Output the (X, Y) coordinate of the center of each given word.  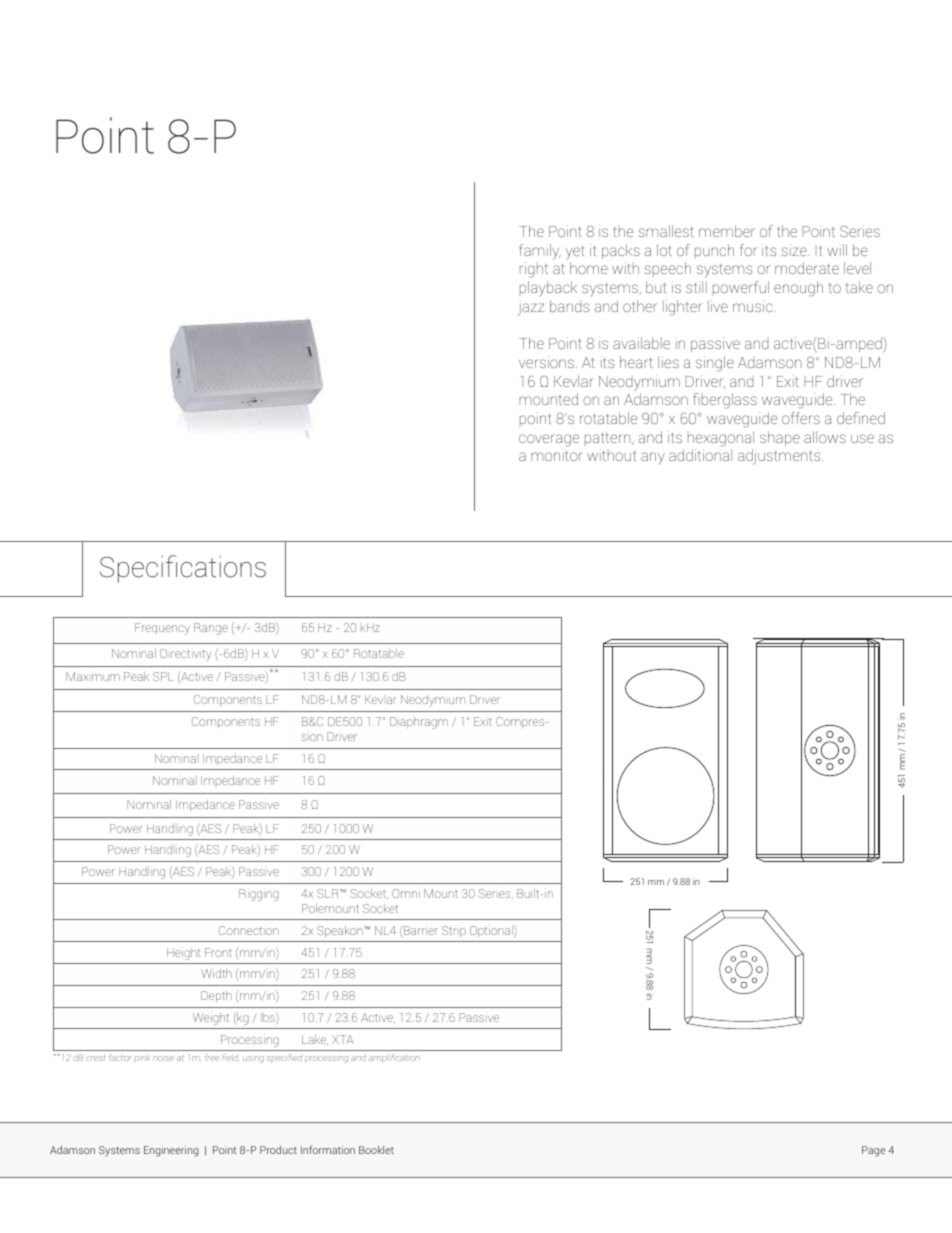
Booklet (376, 1150)
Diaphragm (419, 723)
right (534, 270)
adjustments (780, 457)
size (795, 250)
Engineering (171, 1151)
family (540, 252)
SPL (163, 676)
